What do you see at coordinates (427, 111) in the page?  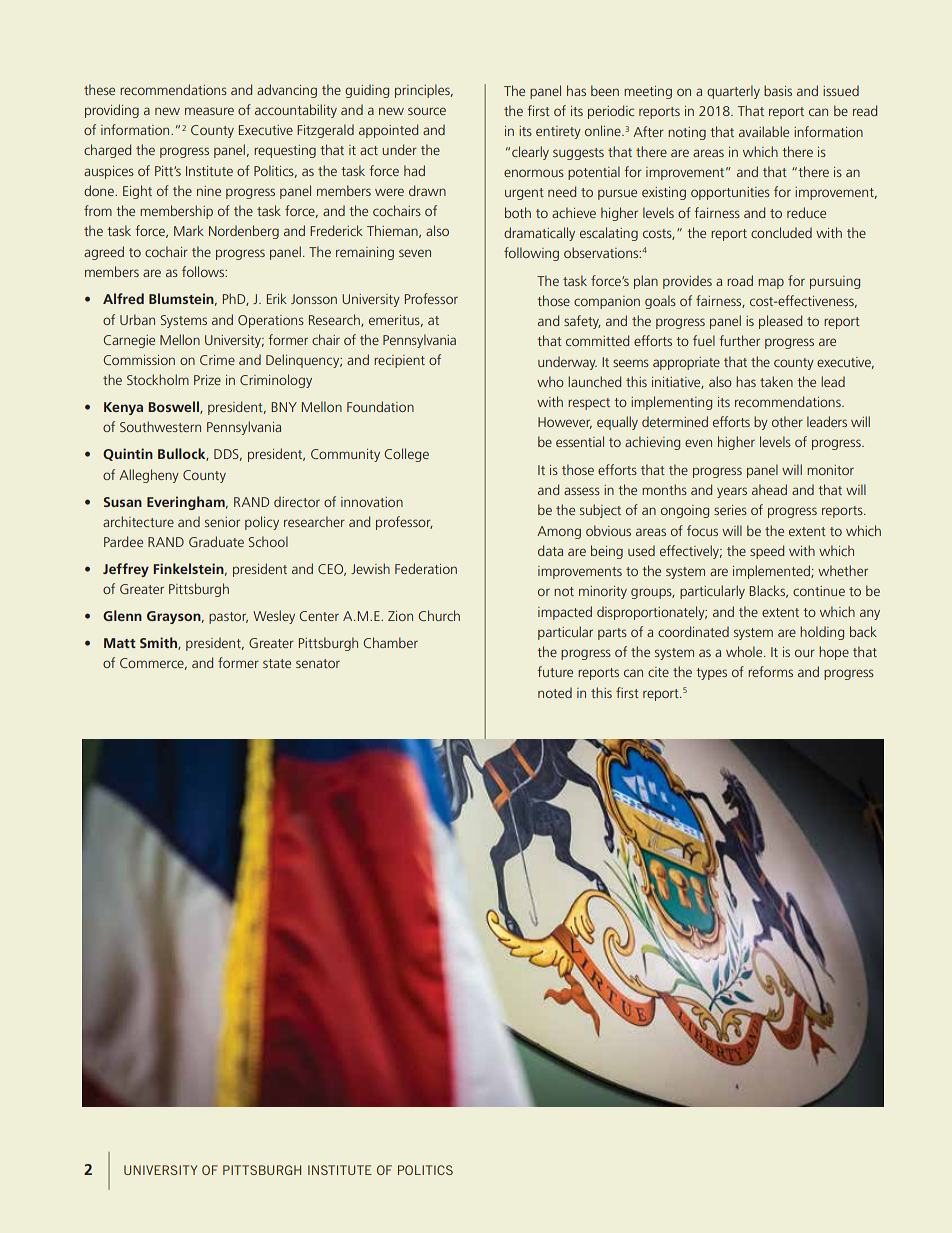 I see `source` at bounding box center [427, 111].
